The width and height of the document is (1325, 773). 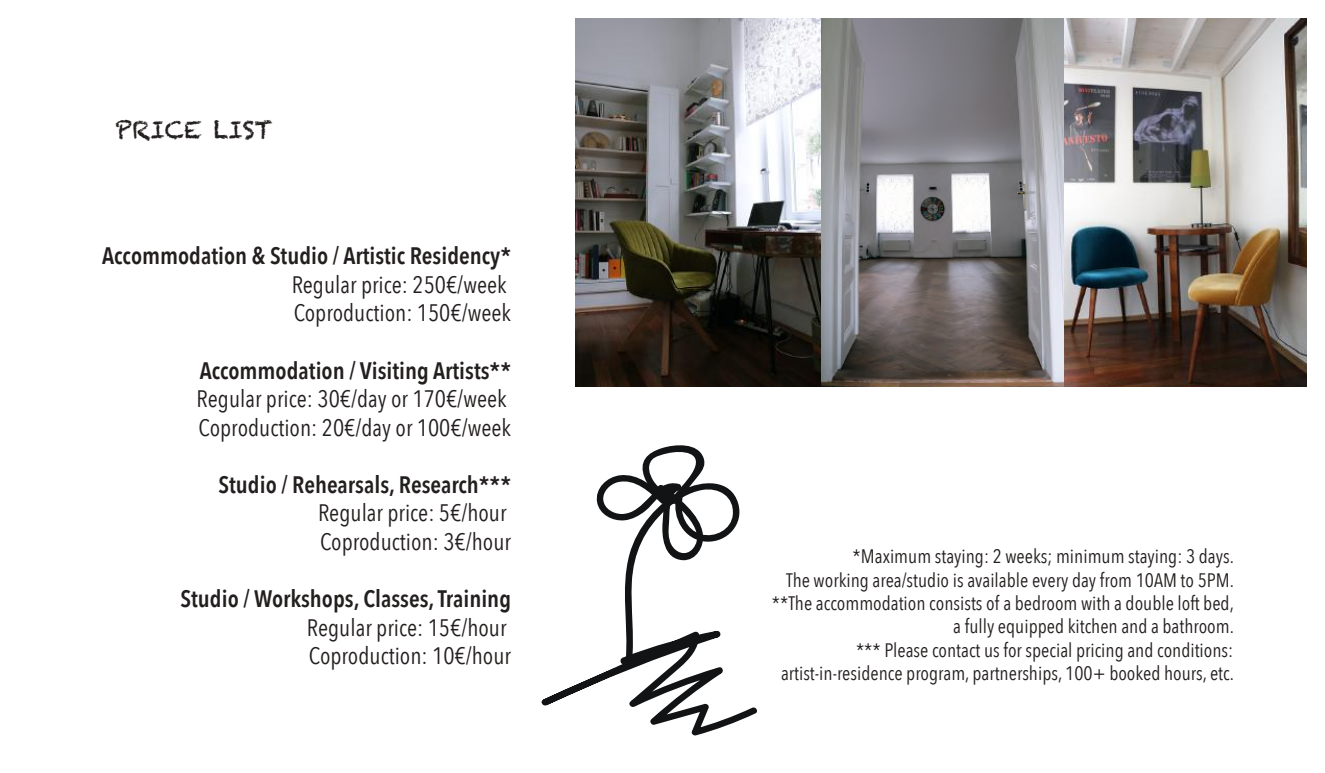 What do you see at coordinates (473, 601) in the document?
I see `Training` at bounding box center [473, 601].
